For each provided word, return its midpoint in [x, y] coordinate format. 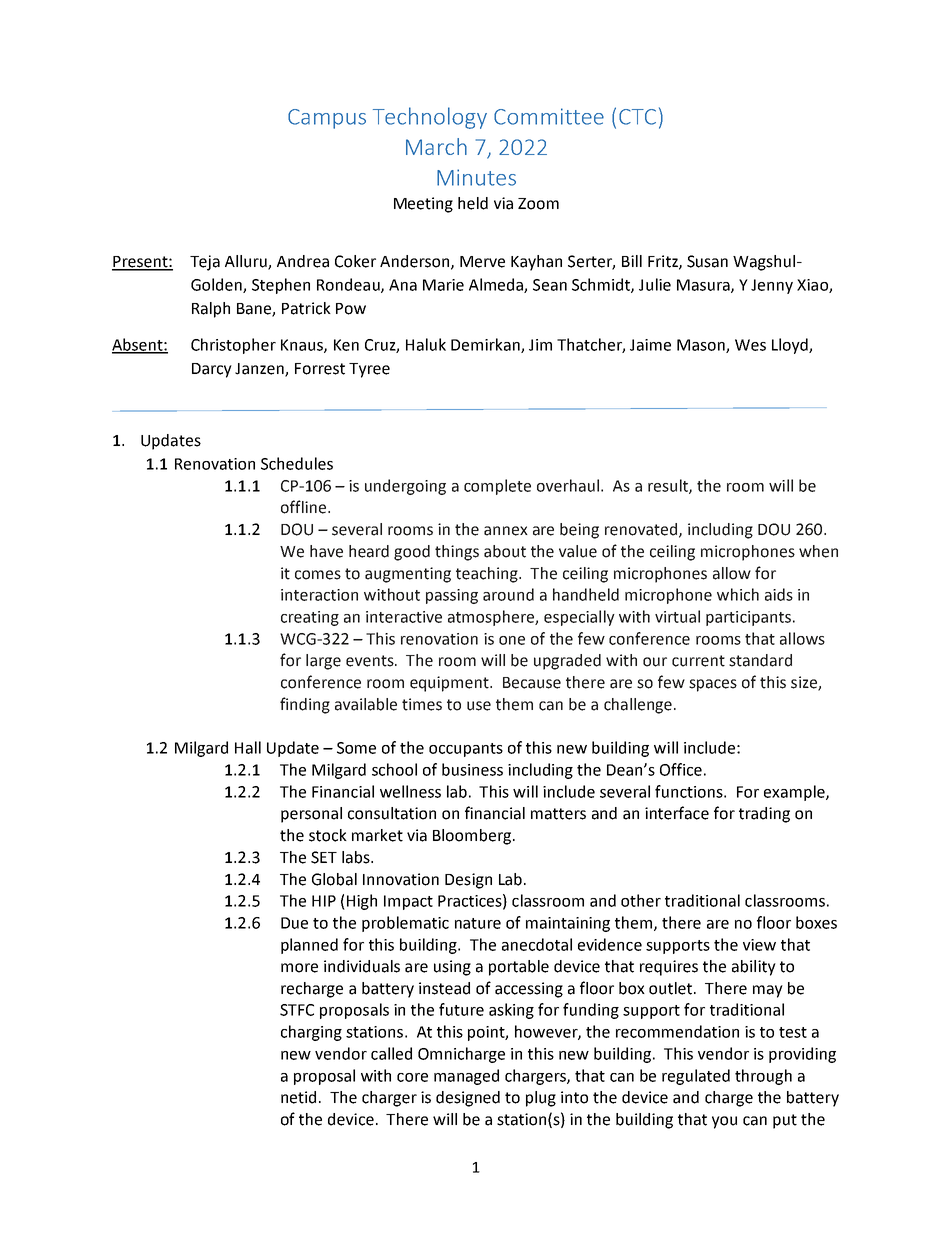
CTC [637, 117]
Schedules [297, 463]
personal [311, 815]
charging [311, 1033]
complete [497, 487]
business [472, 769]
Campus [327, 119]
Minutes [476, 177]
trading [764, 815]
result [669, 486]
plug [541, 1099]
